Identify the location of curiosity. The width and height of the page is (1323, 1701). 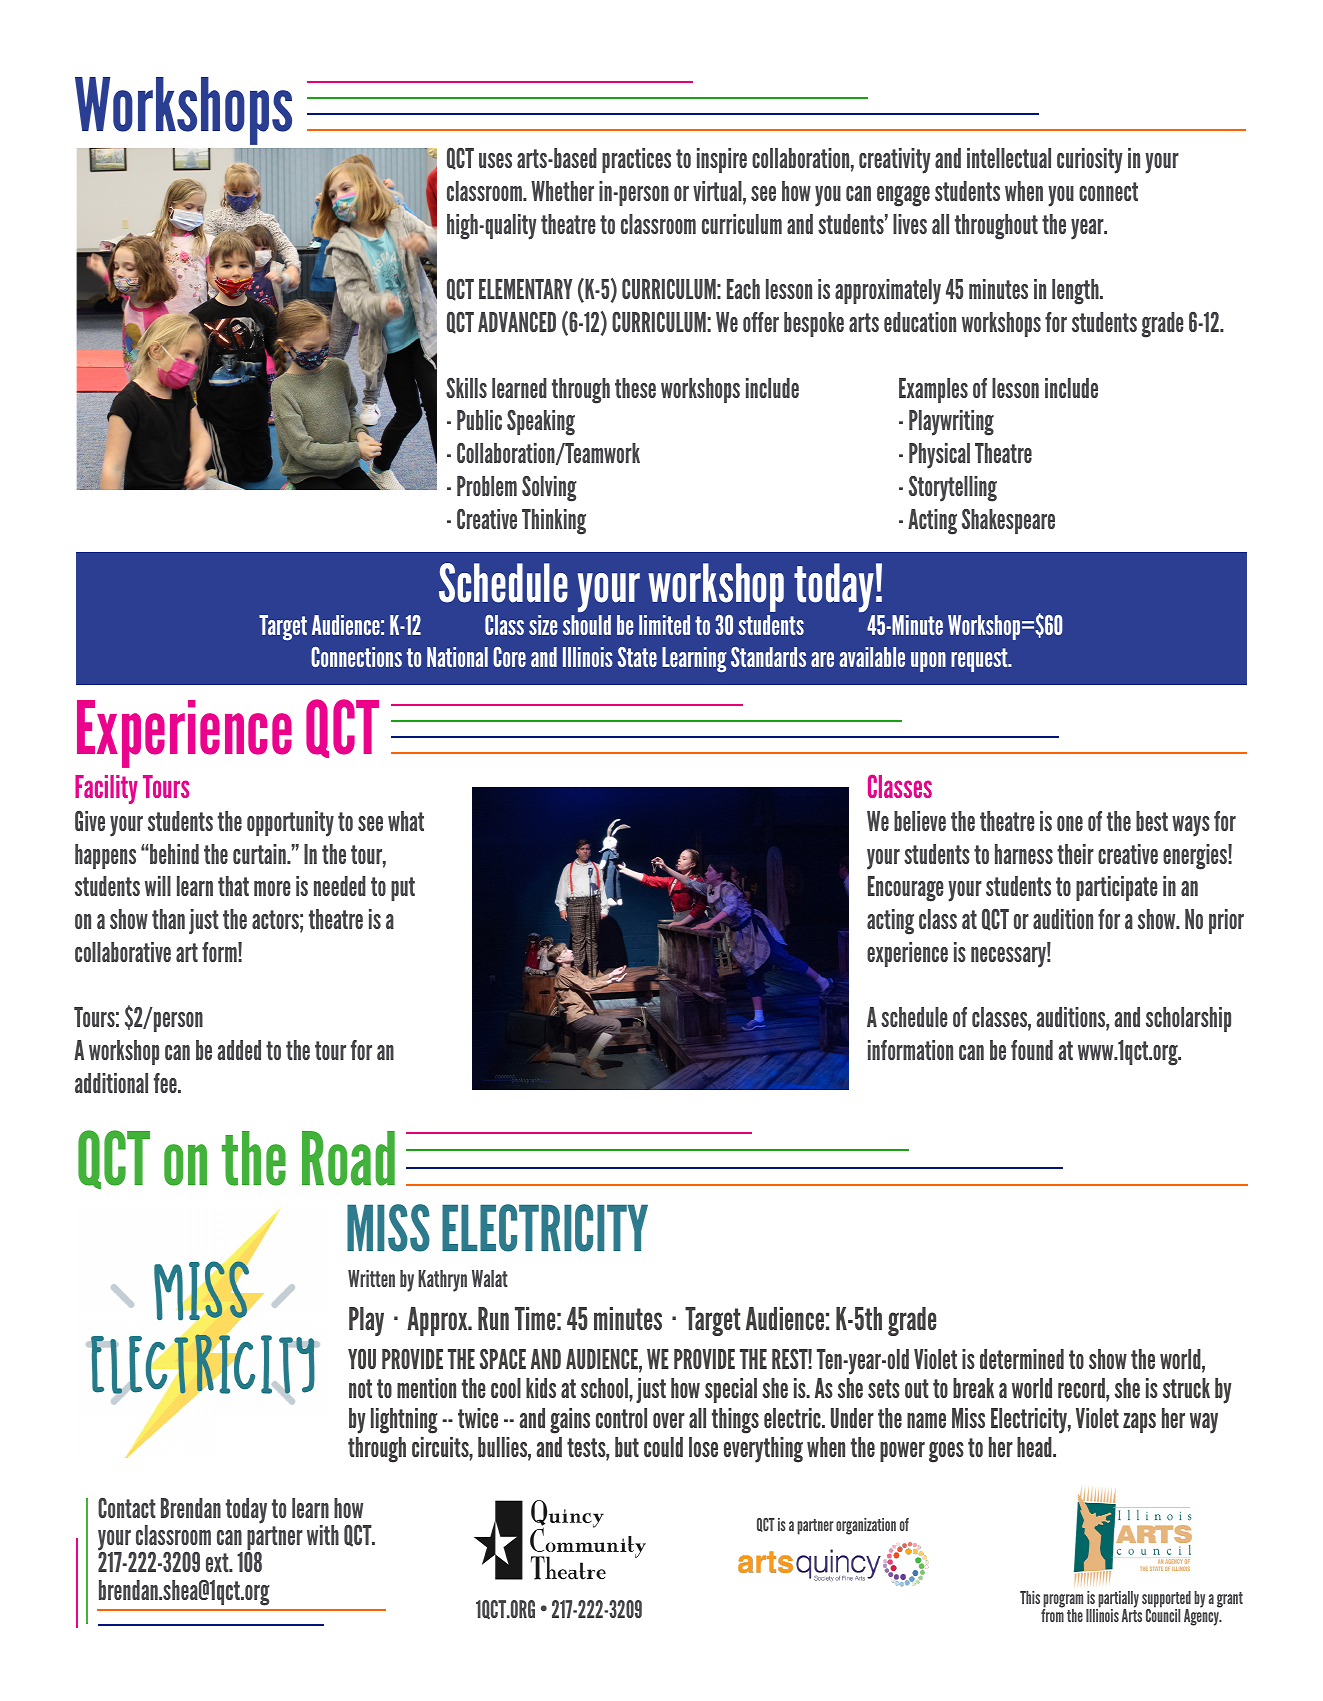
(1090, 161).
